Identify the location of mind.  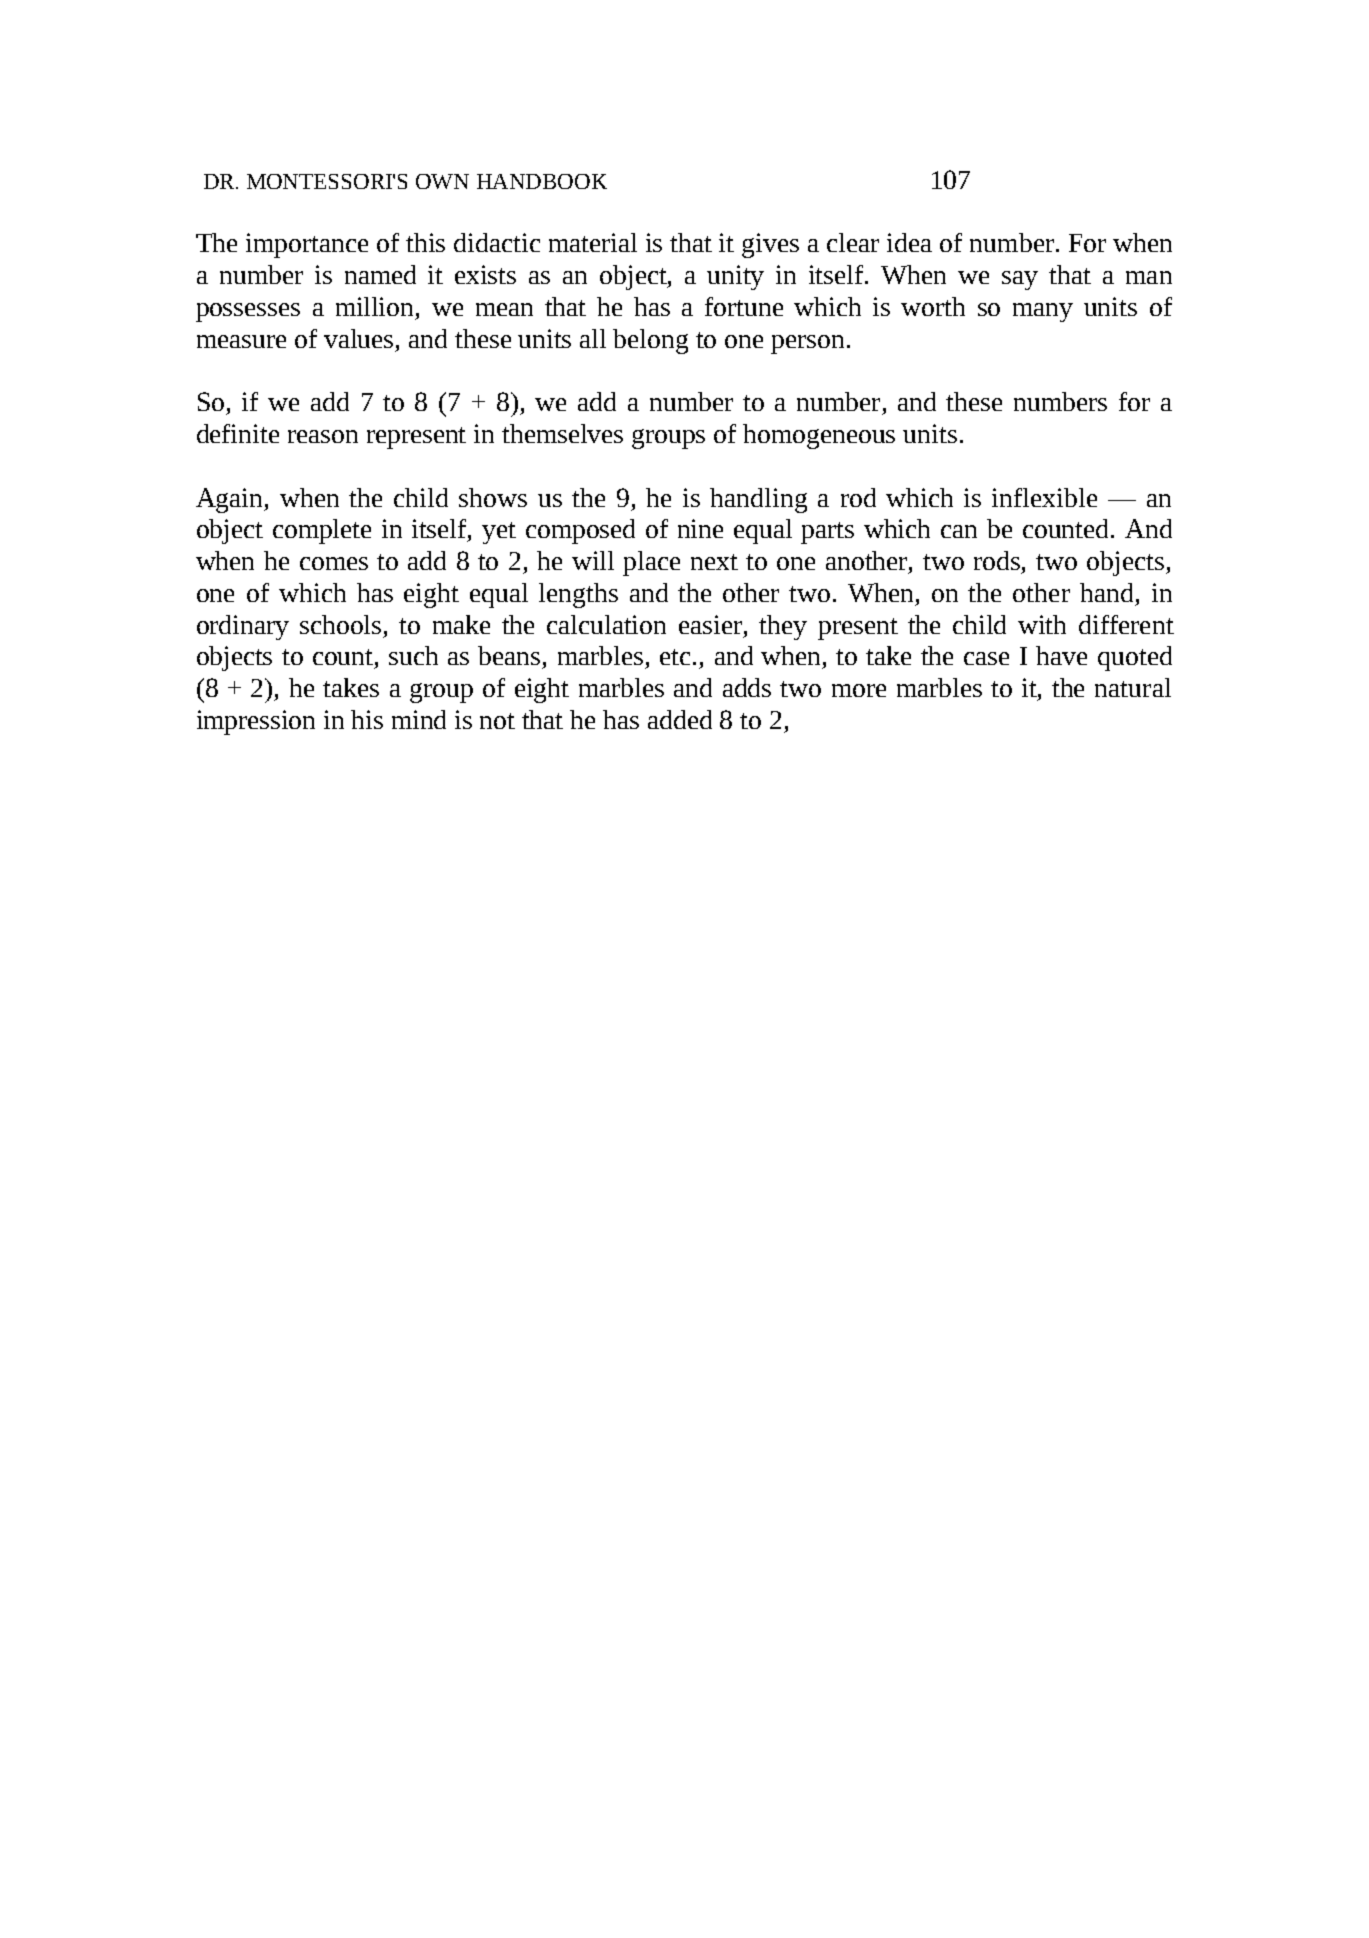
(419, 719).
